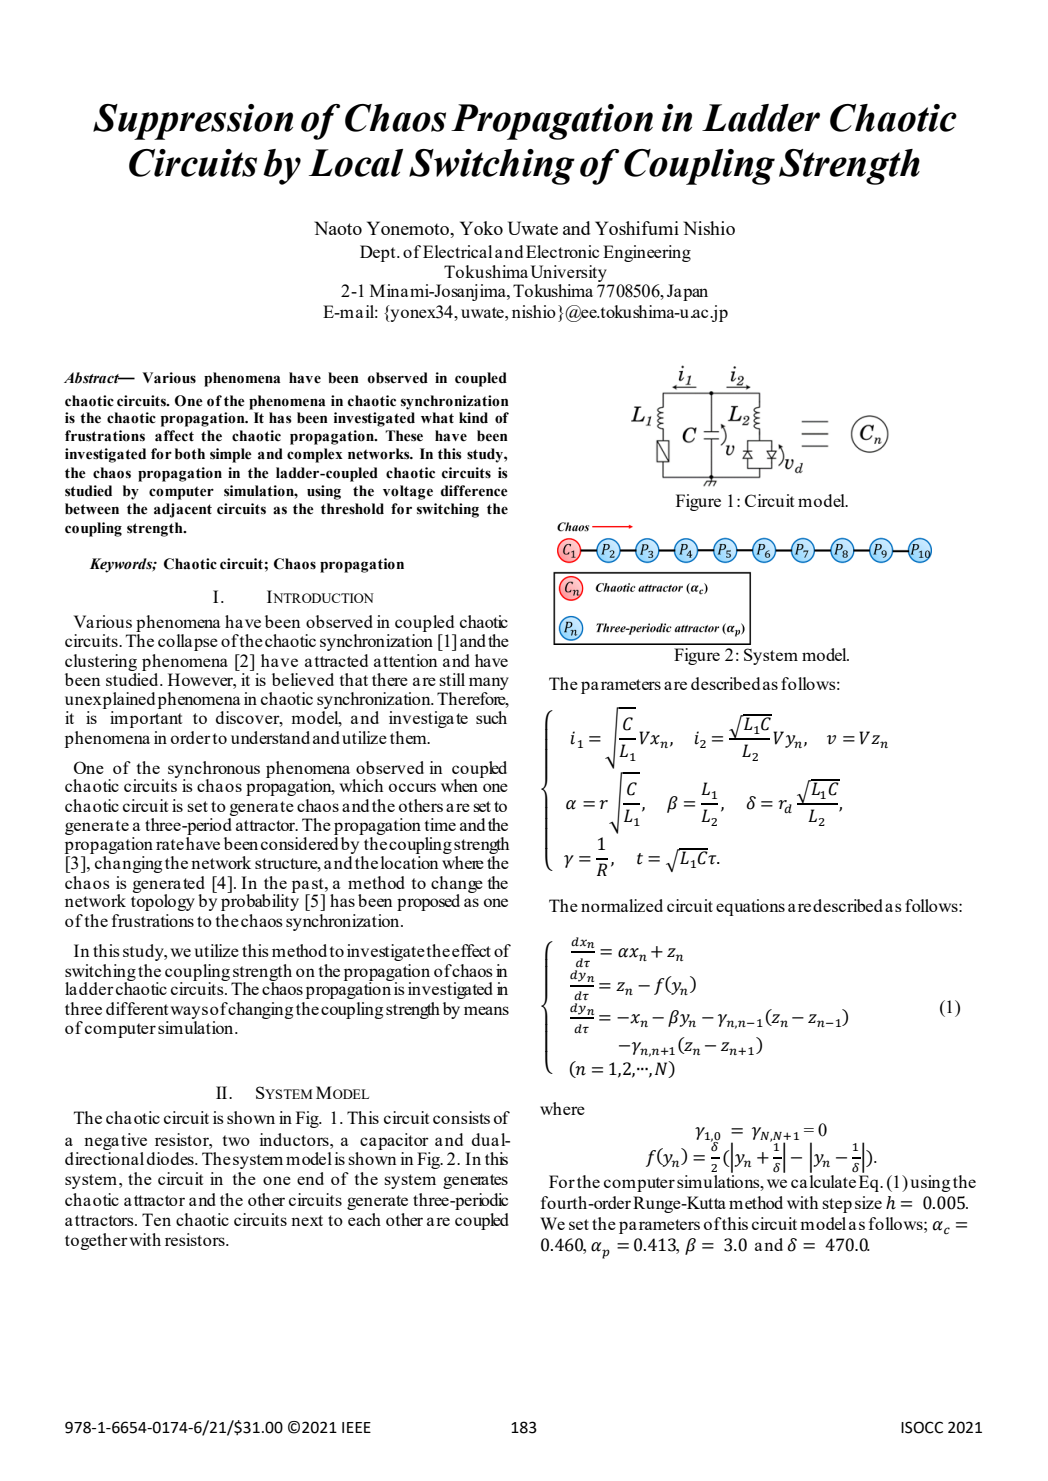 The height and width of the page is (1481, 1048). I want to click on Yoko, so click(481, 228).
